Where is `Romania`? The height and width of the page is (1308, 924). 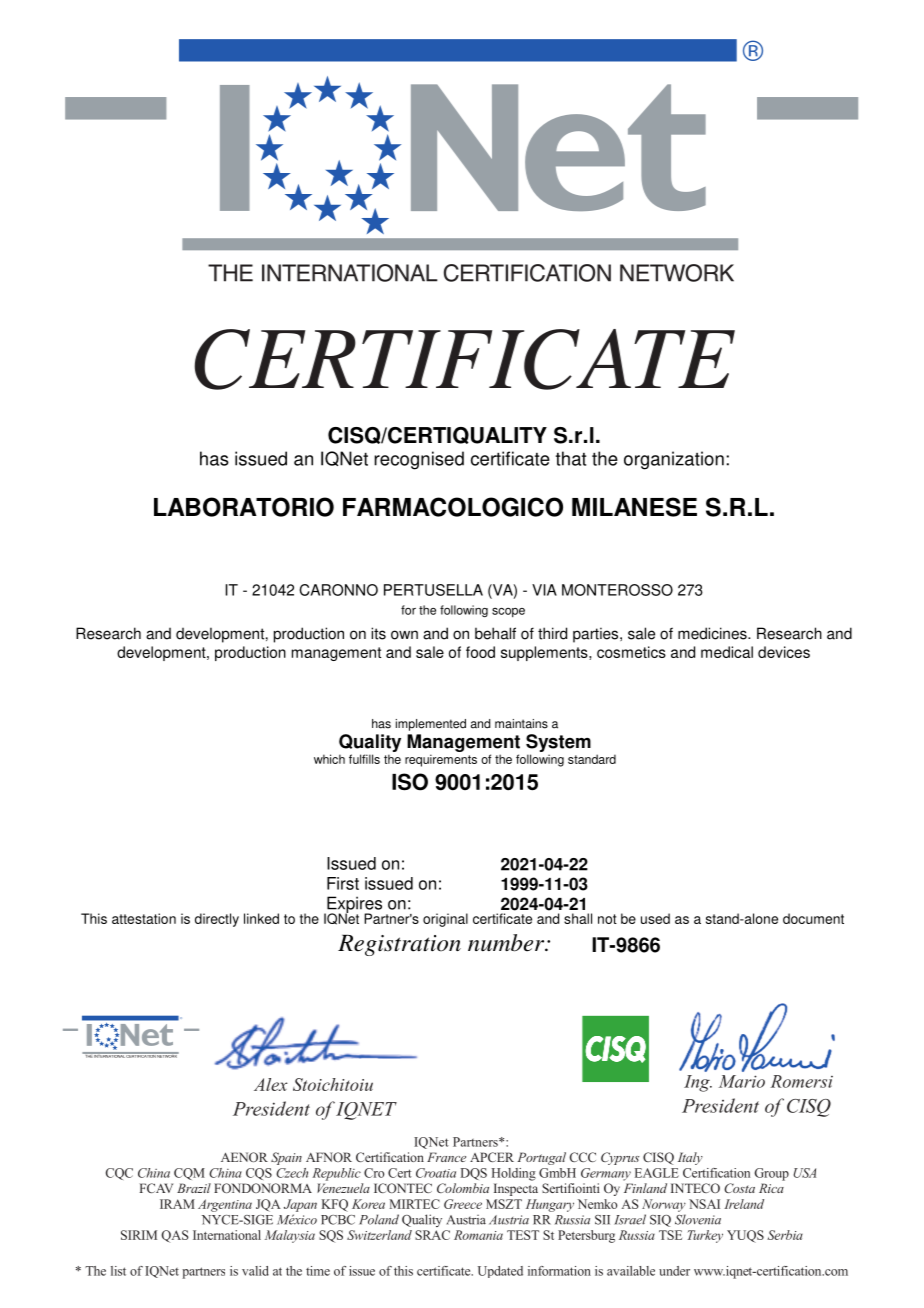
Romania is located at coordinates (478, 1235).
